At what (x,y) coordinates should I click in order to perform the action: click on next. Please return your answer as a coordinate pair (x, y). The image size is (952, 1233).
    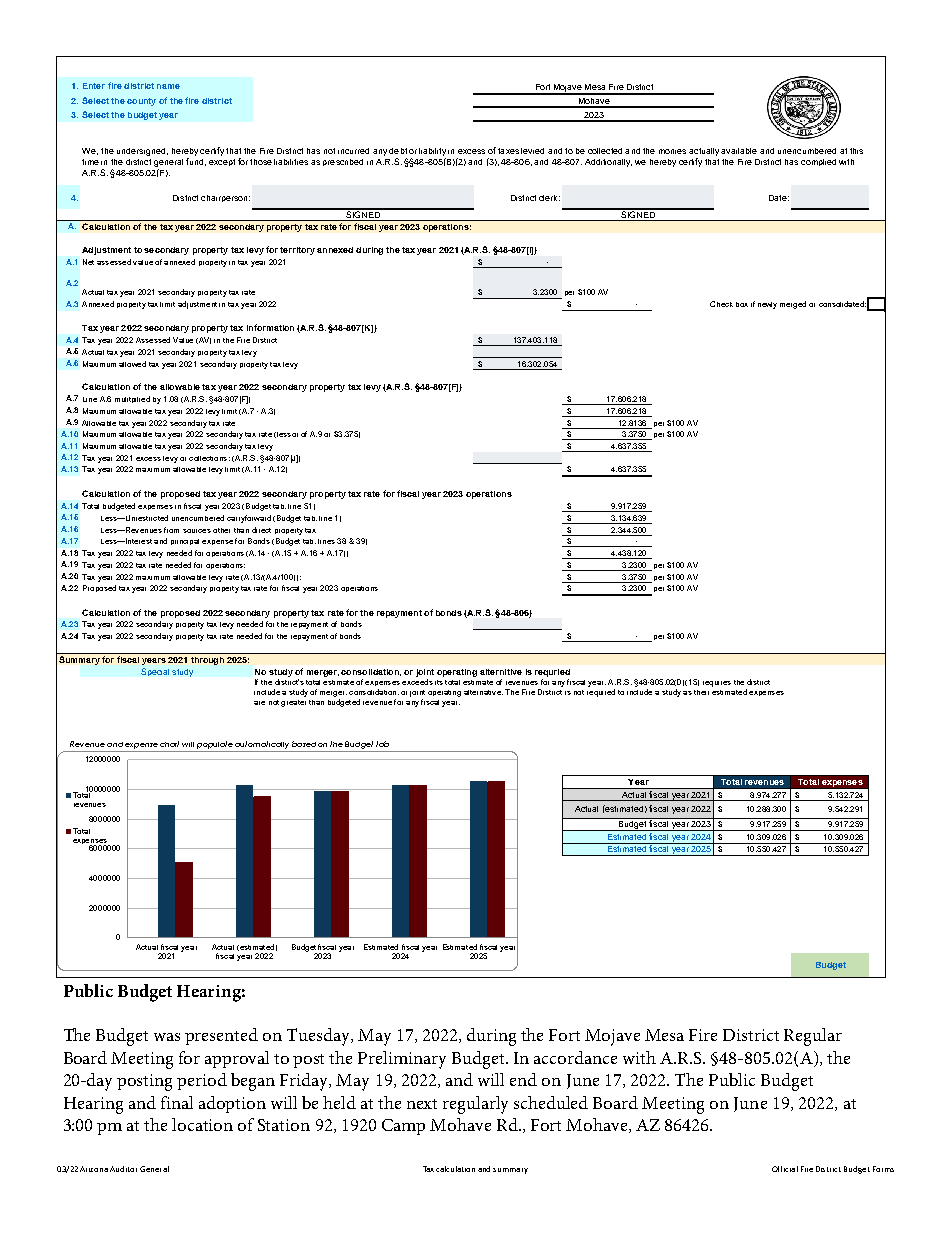
    Looking at the image, I should click on (422, 1104).
